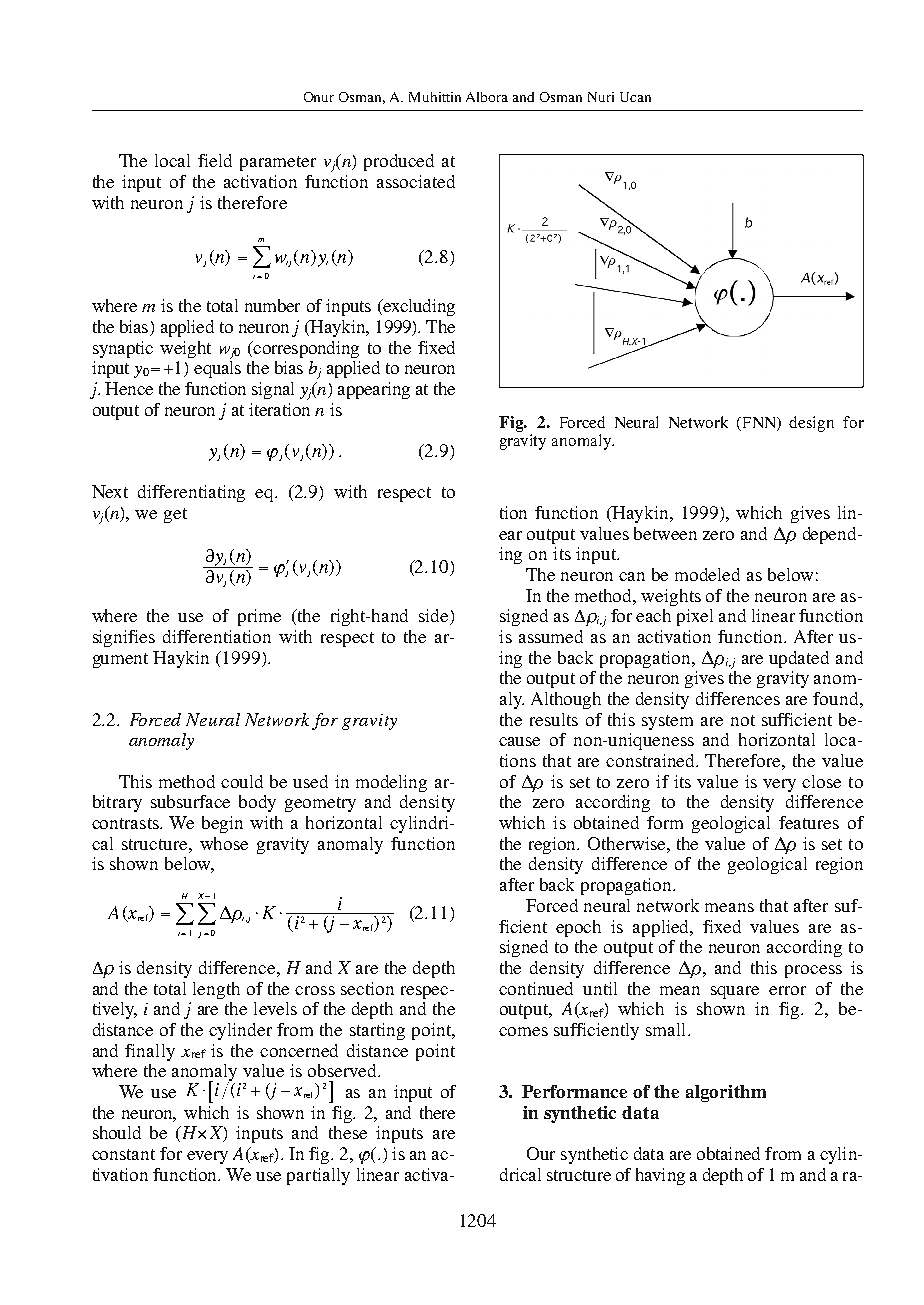 This image has width=924, height=1305. What do you see at coordinates (435, 617) in the image?
I see `side` at bounding box center [435, 617].
